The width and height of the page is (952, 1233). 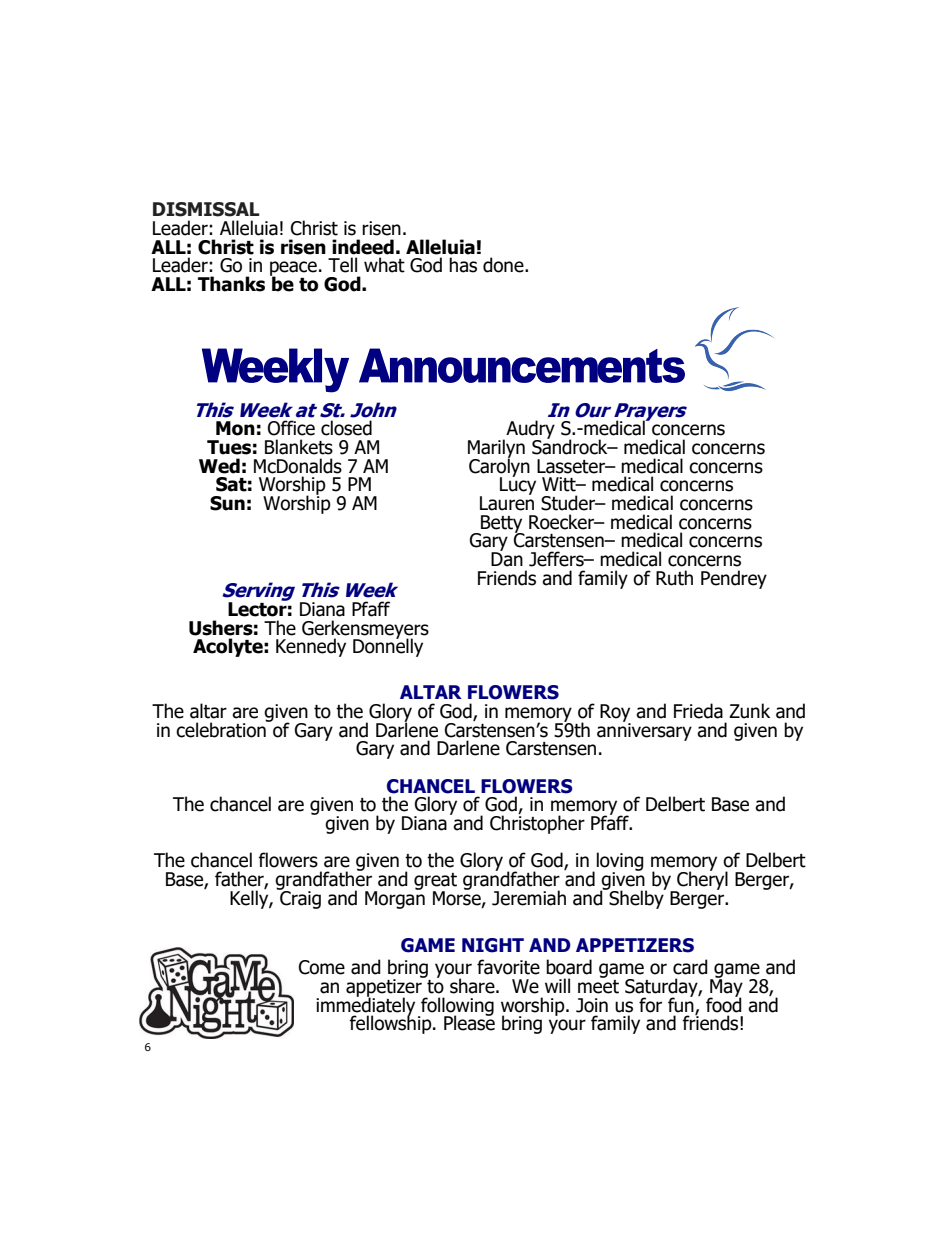 What do you see at coordinates (463, 265) in the page?
I see `has` at bounding box center [463, 265].
